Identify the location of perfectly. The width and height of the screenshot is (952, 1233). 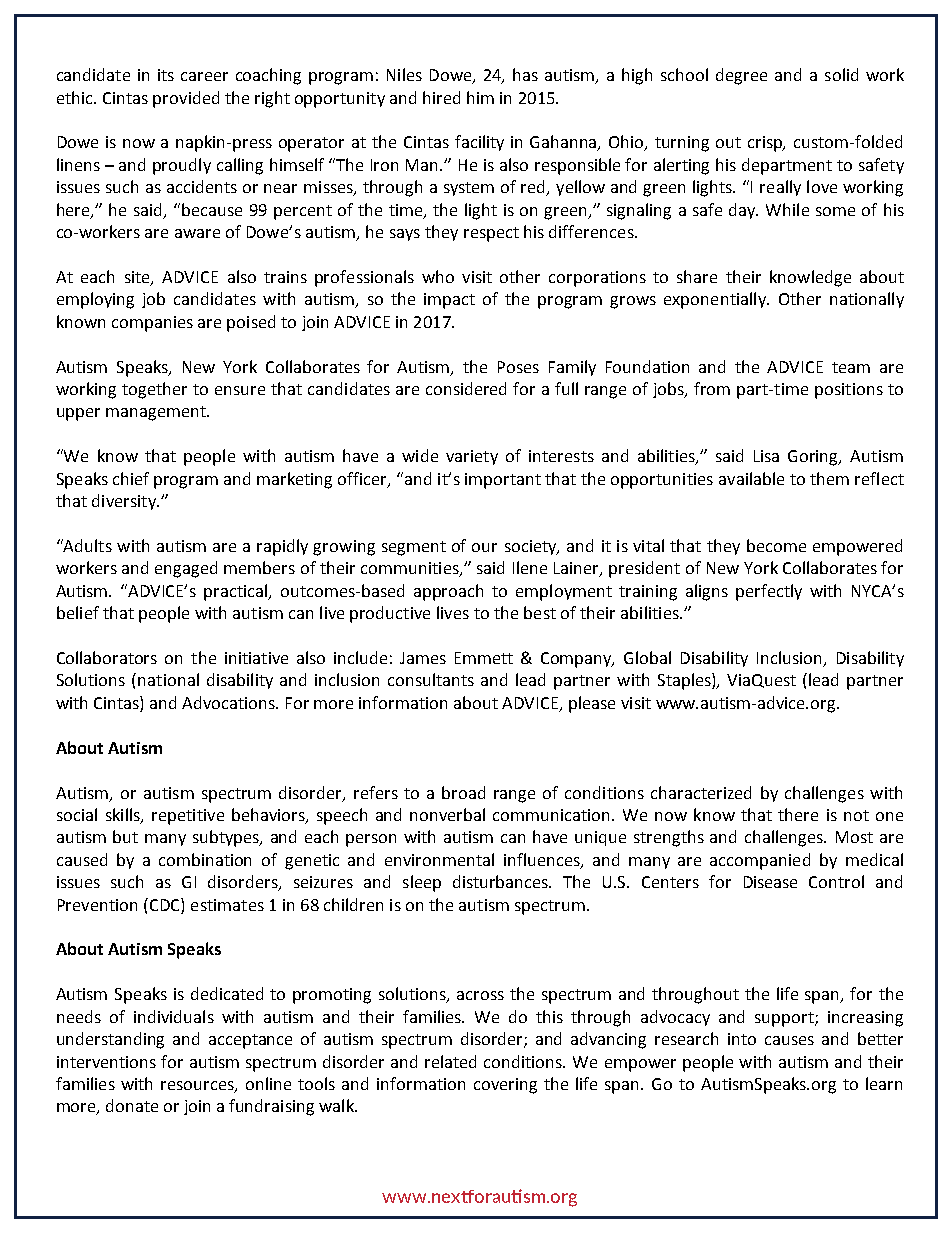
(769, 592).
